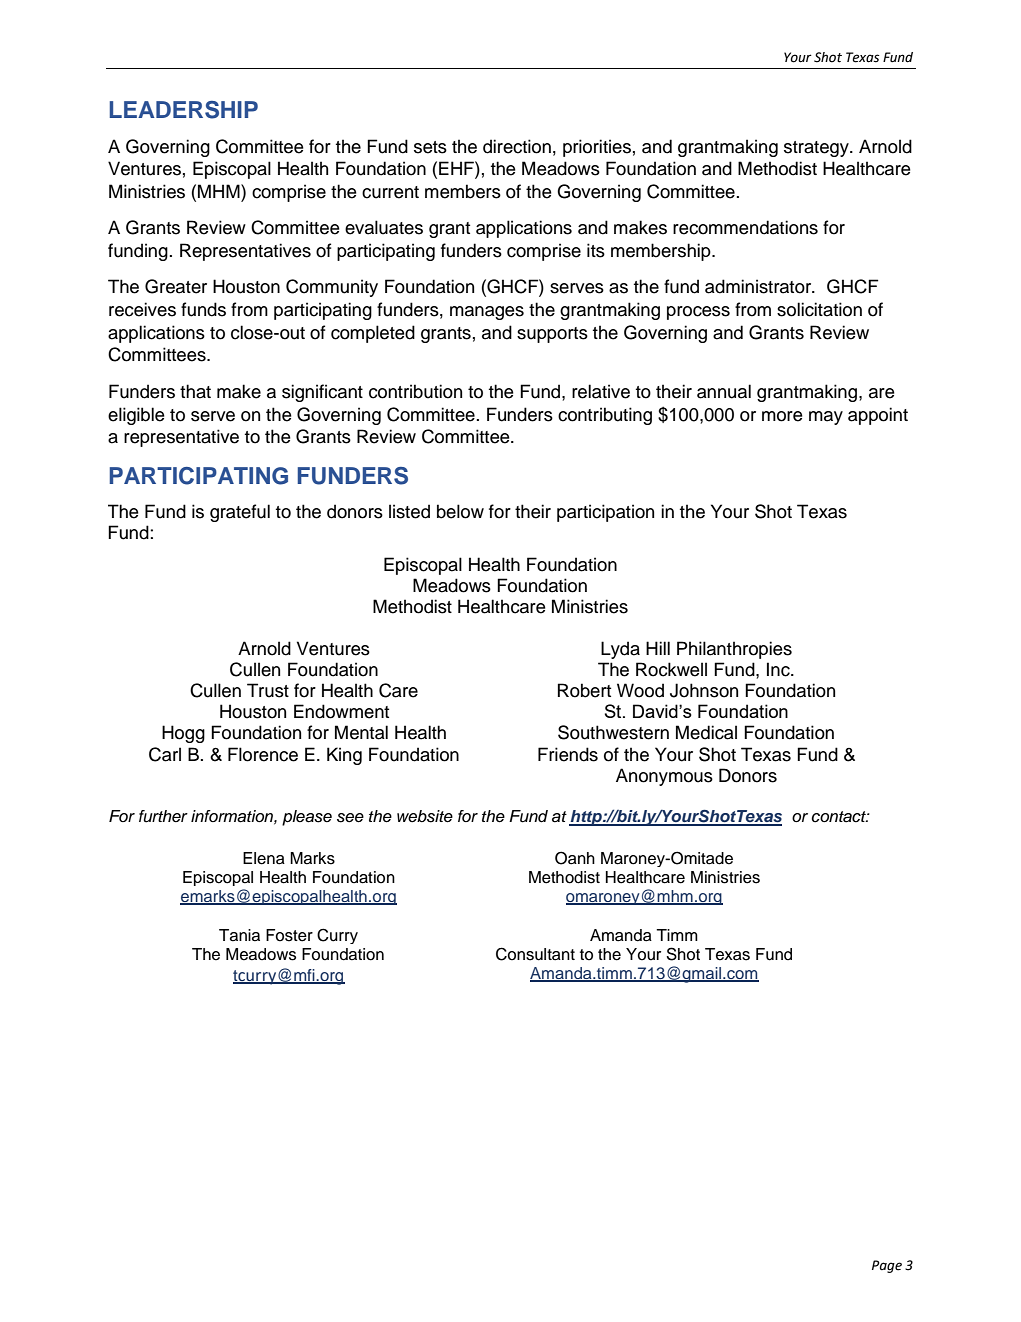 The width and height of the screenshot is (1021, 1322). Describe the element at coordinates (183, 110) in the screenshot. I see `LEADERSHIP` at that location.
